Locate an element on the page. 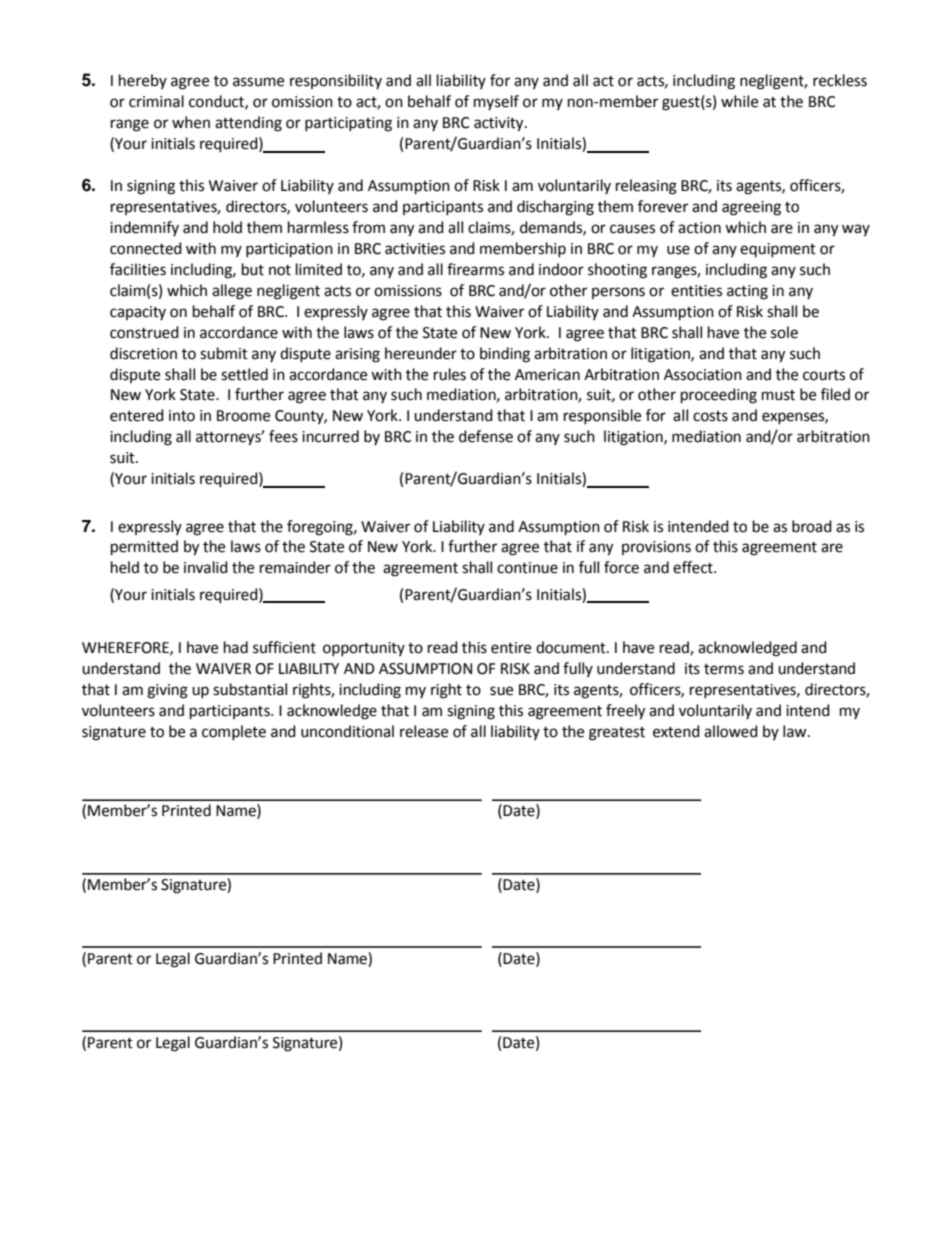 The image size is (952, 1233). complete is located at coordinates (234, 732).
